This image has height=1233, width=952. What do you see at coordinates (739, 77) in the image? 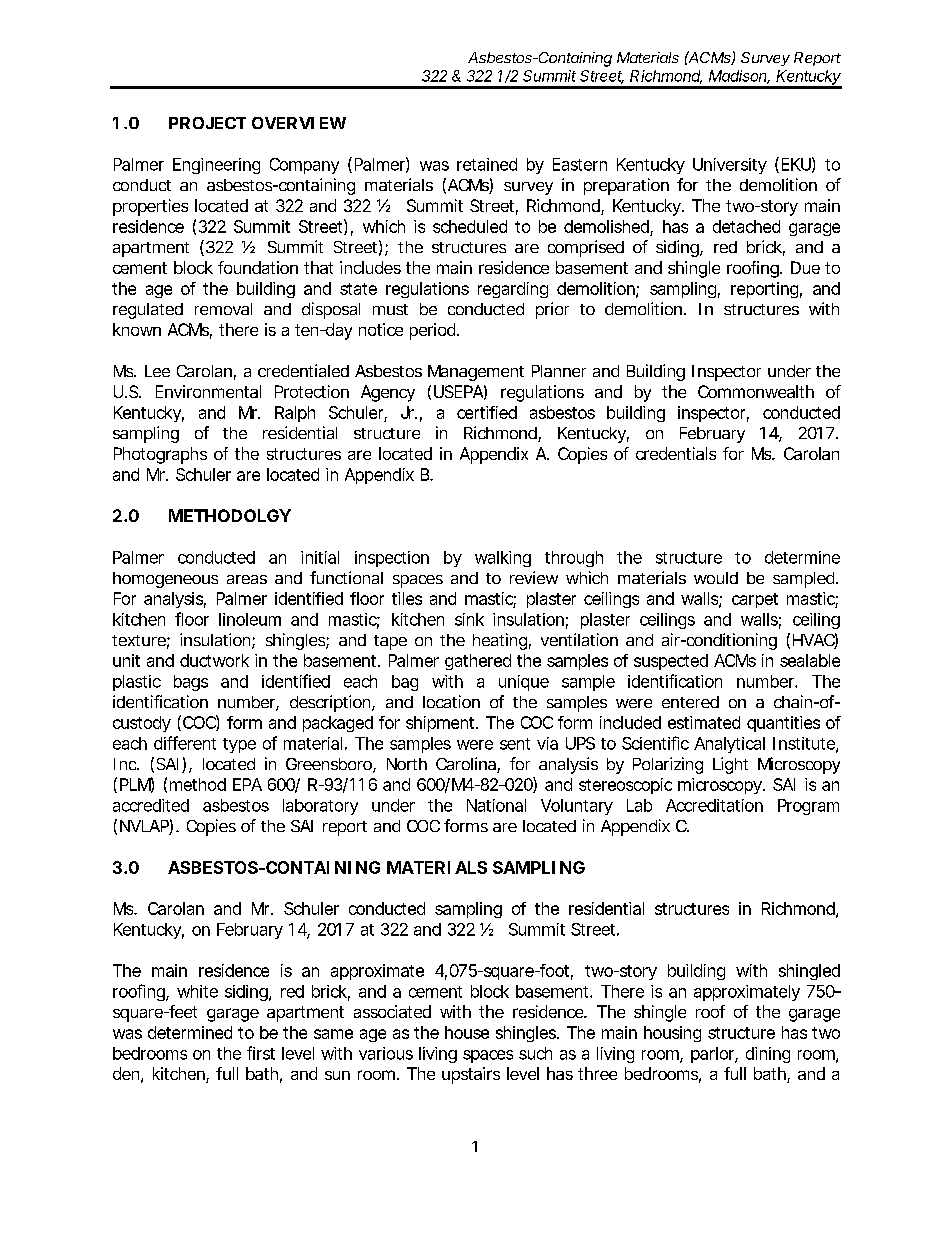
I see `Madison` at bounding box center [739, 77].
